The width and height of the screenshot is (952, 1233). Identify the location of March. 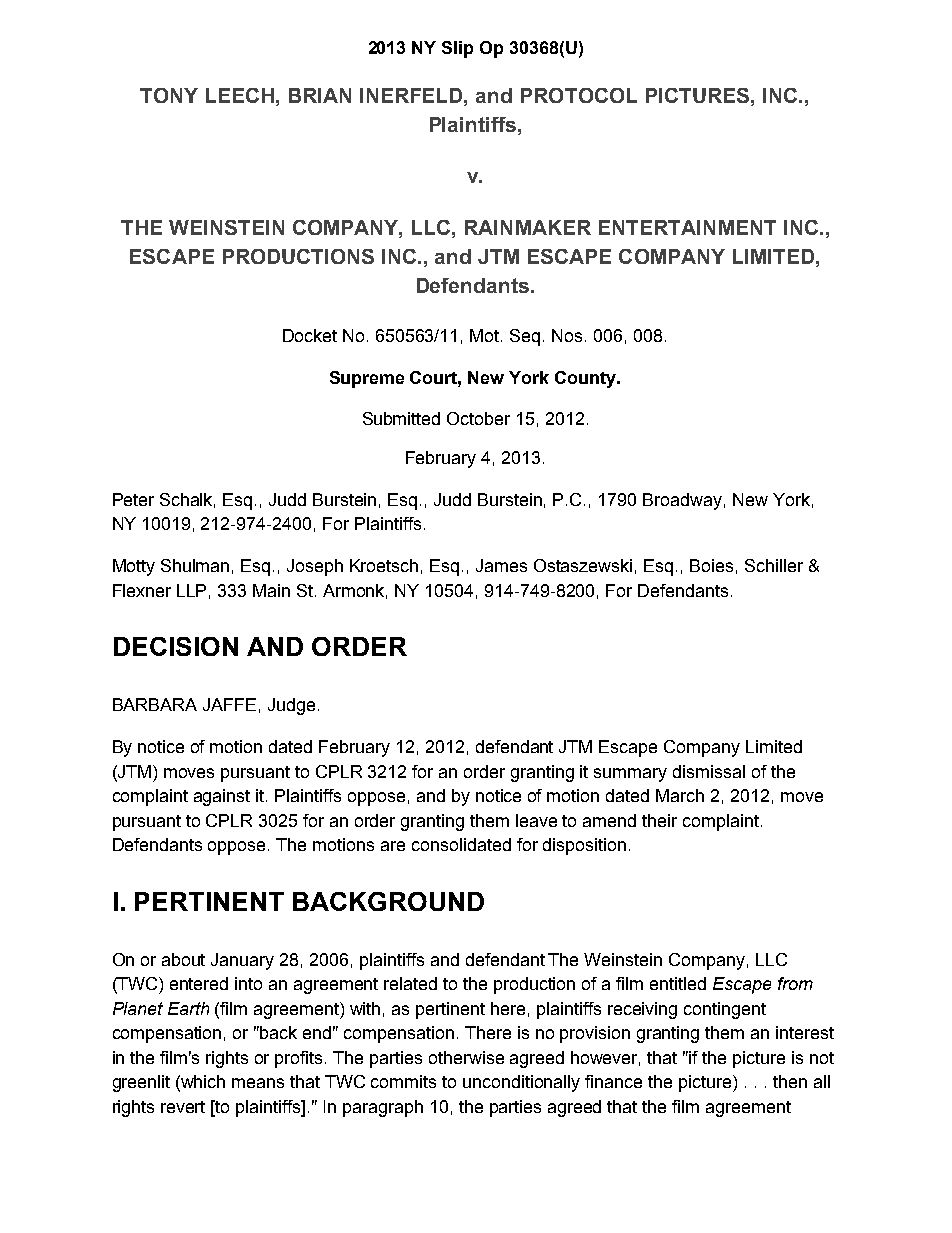
(680, 795).
